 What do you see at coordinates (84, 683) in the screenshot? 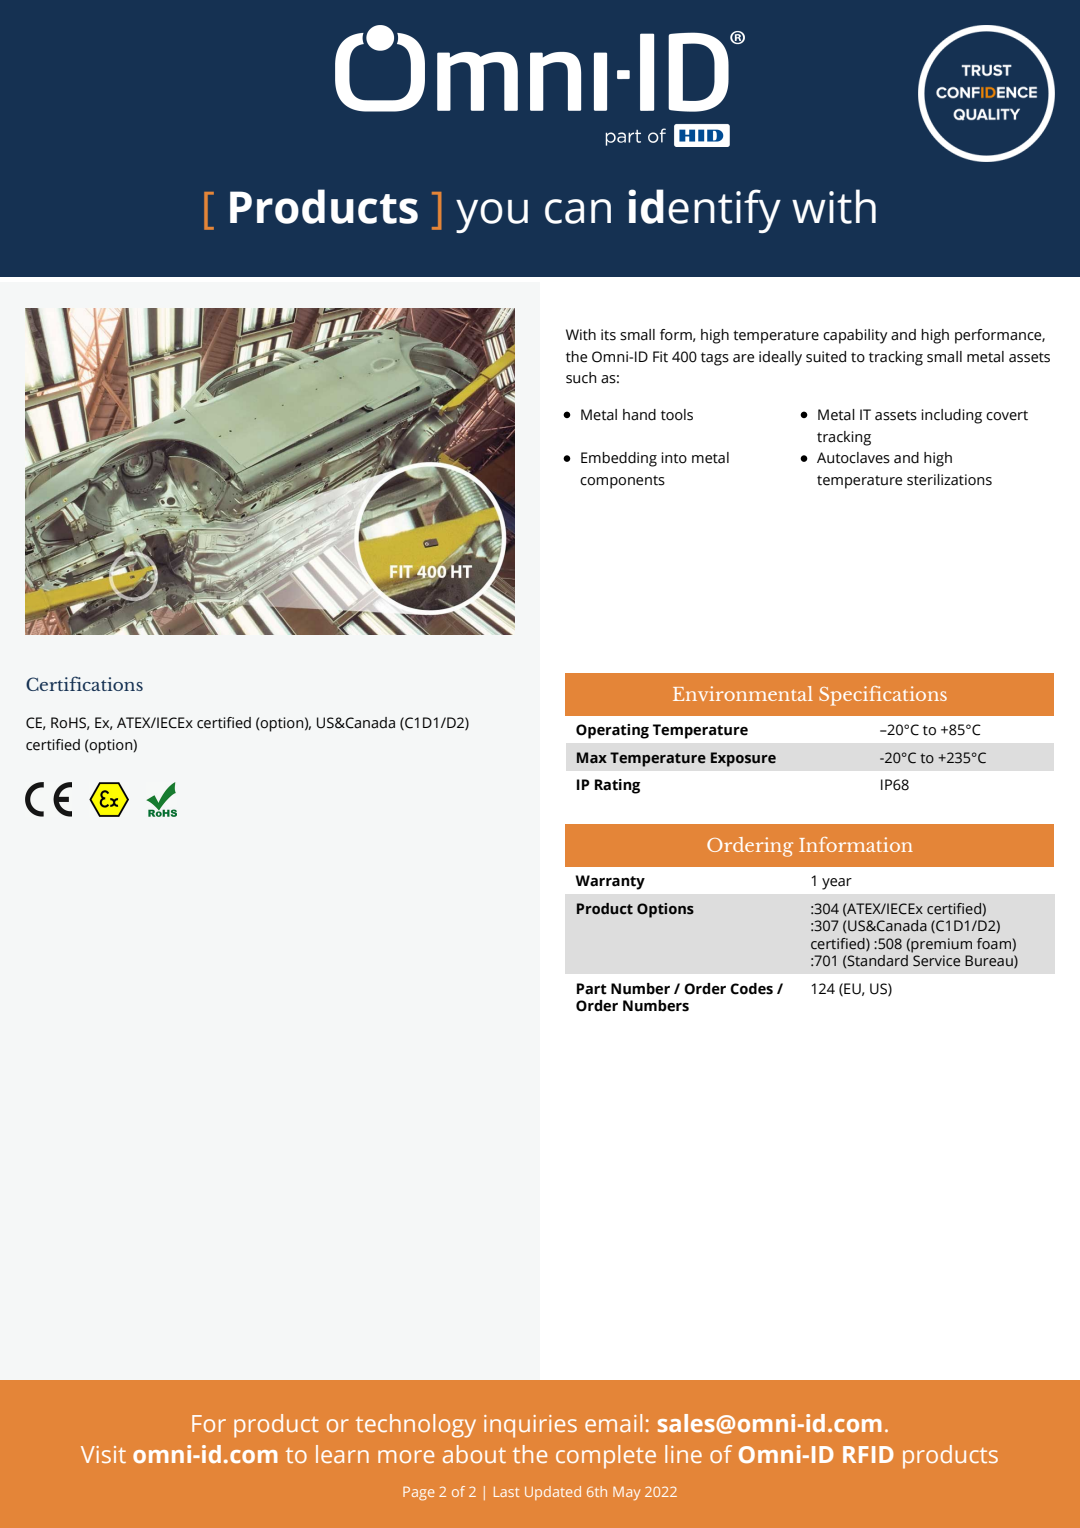
I see `Certifications` at bounding box center [84, 683].
